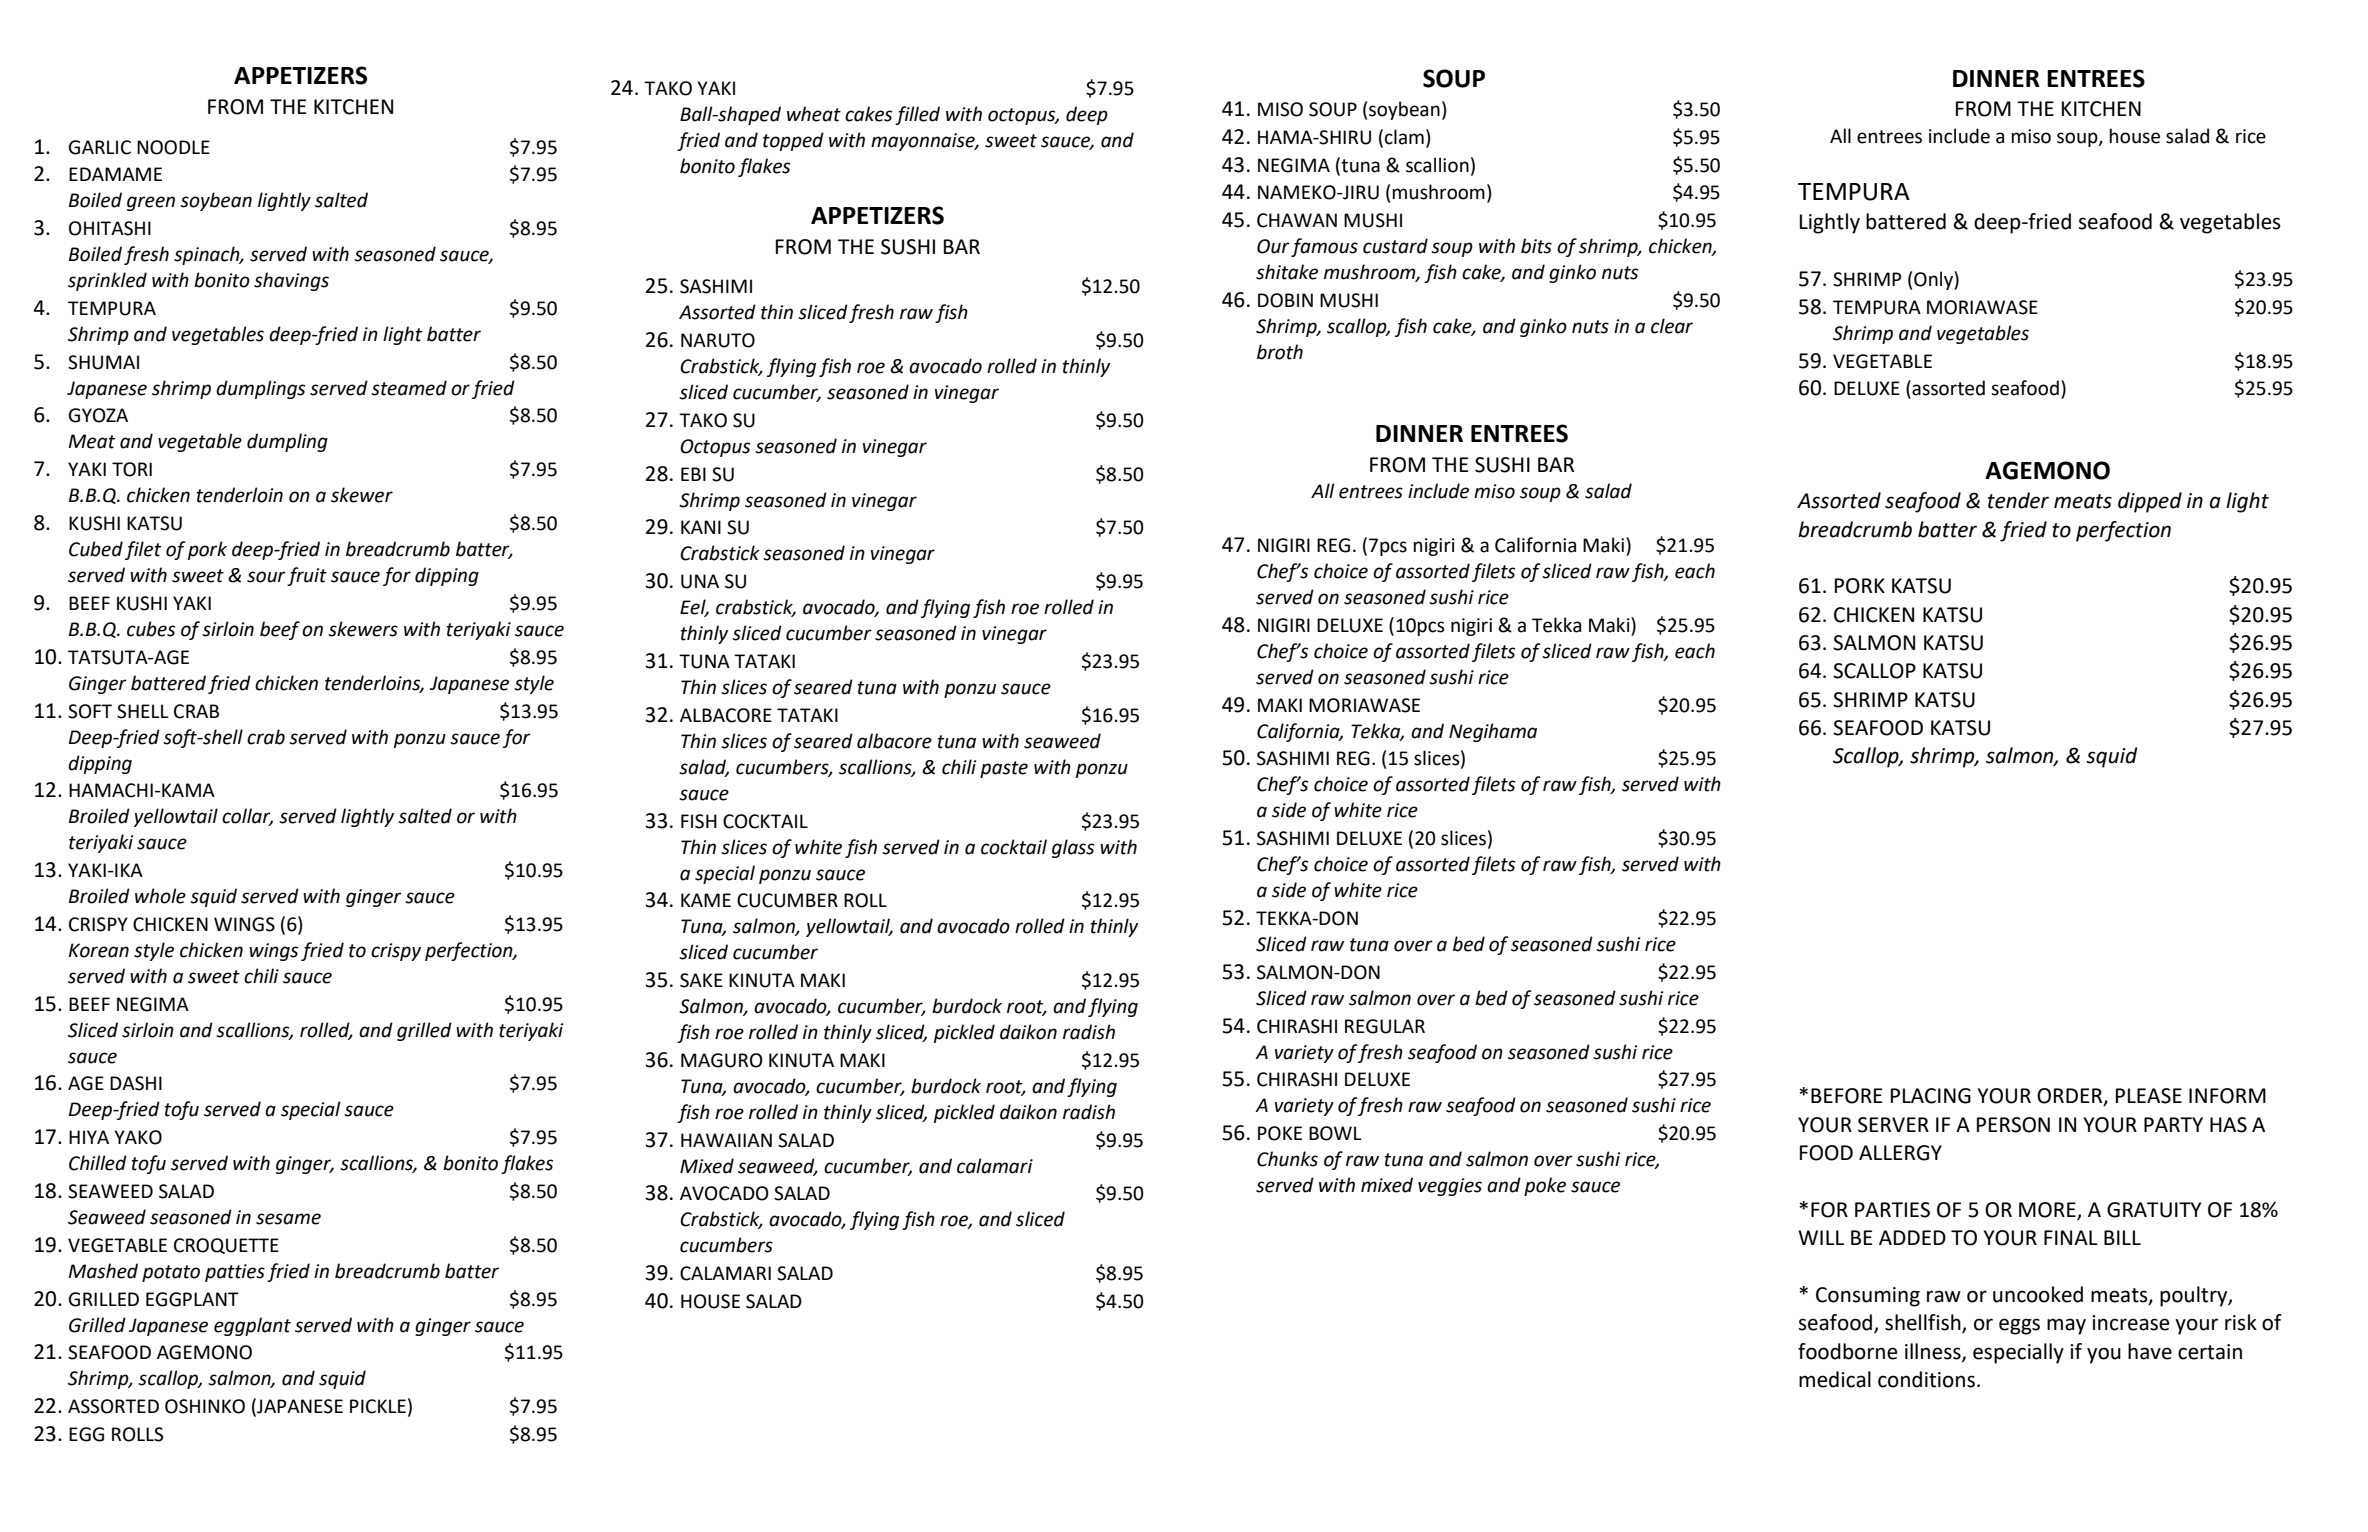  I want to click on glass, so click(1073, 848).
